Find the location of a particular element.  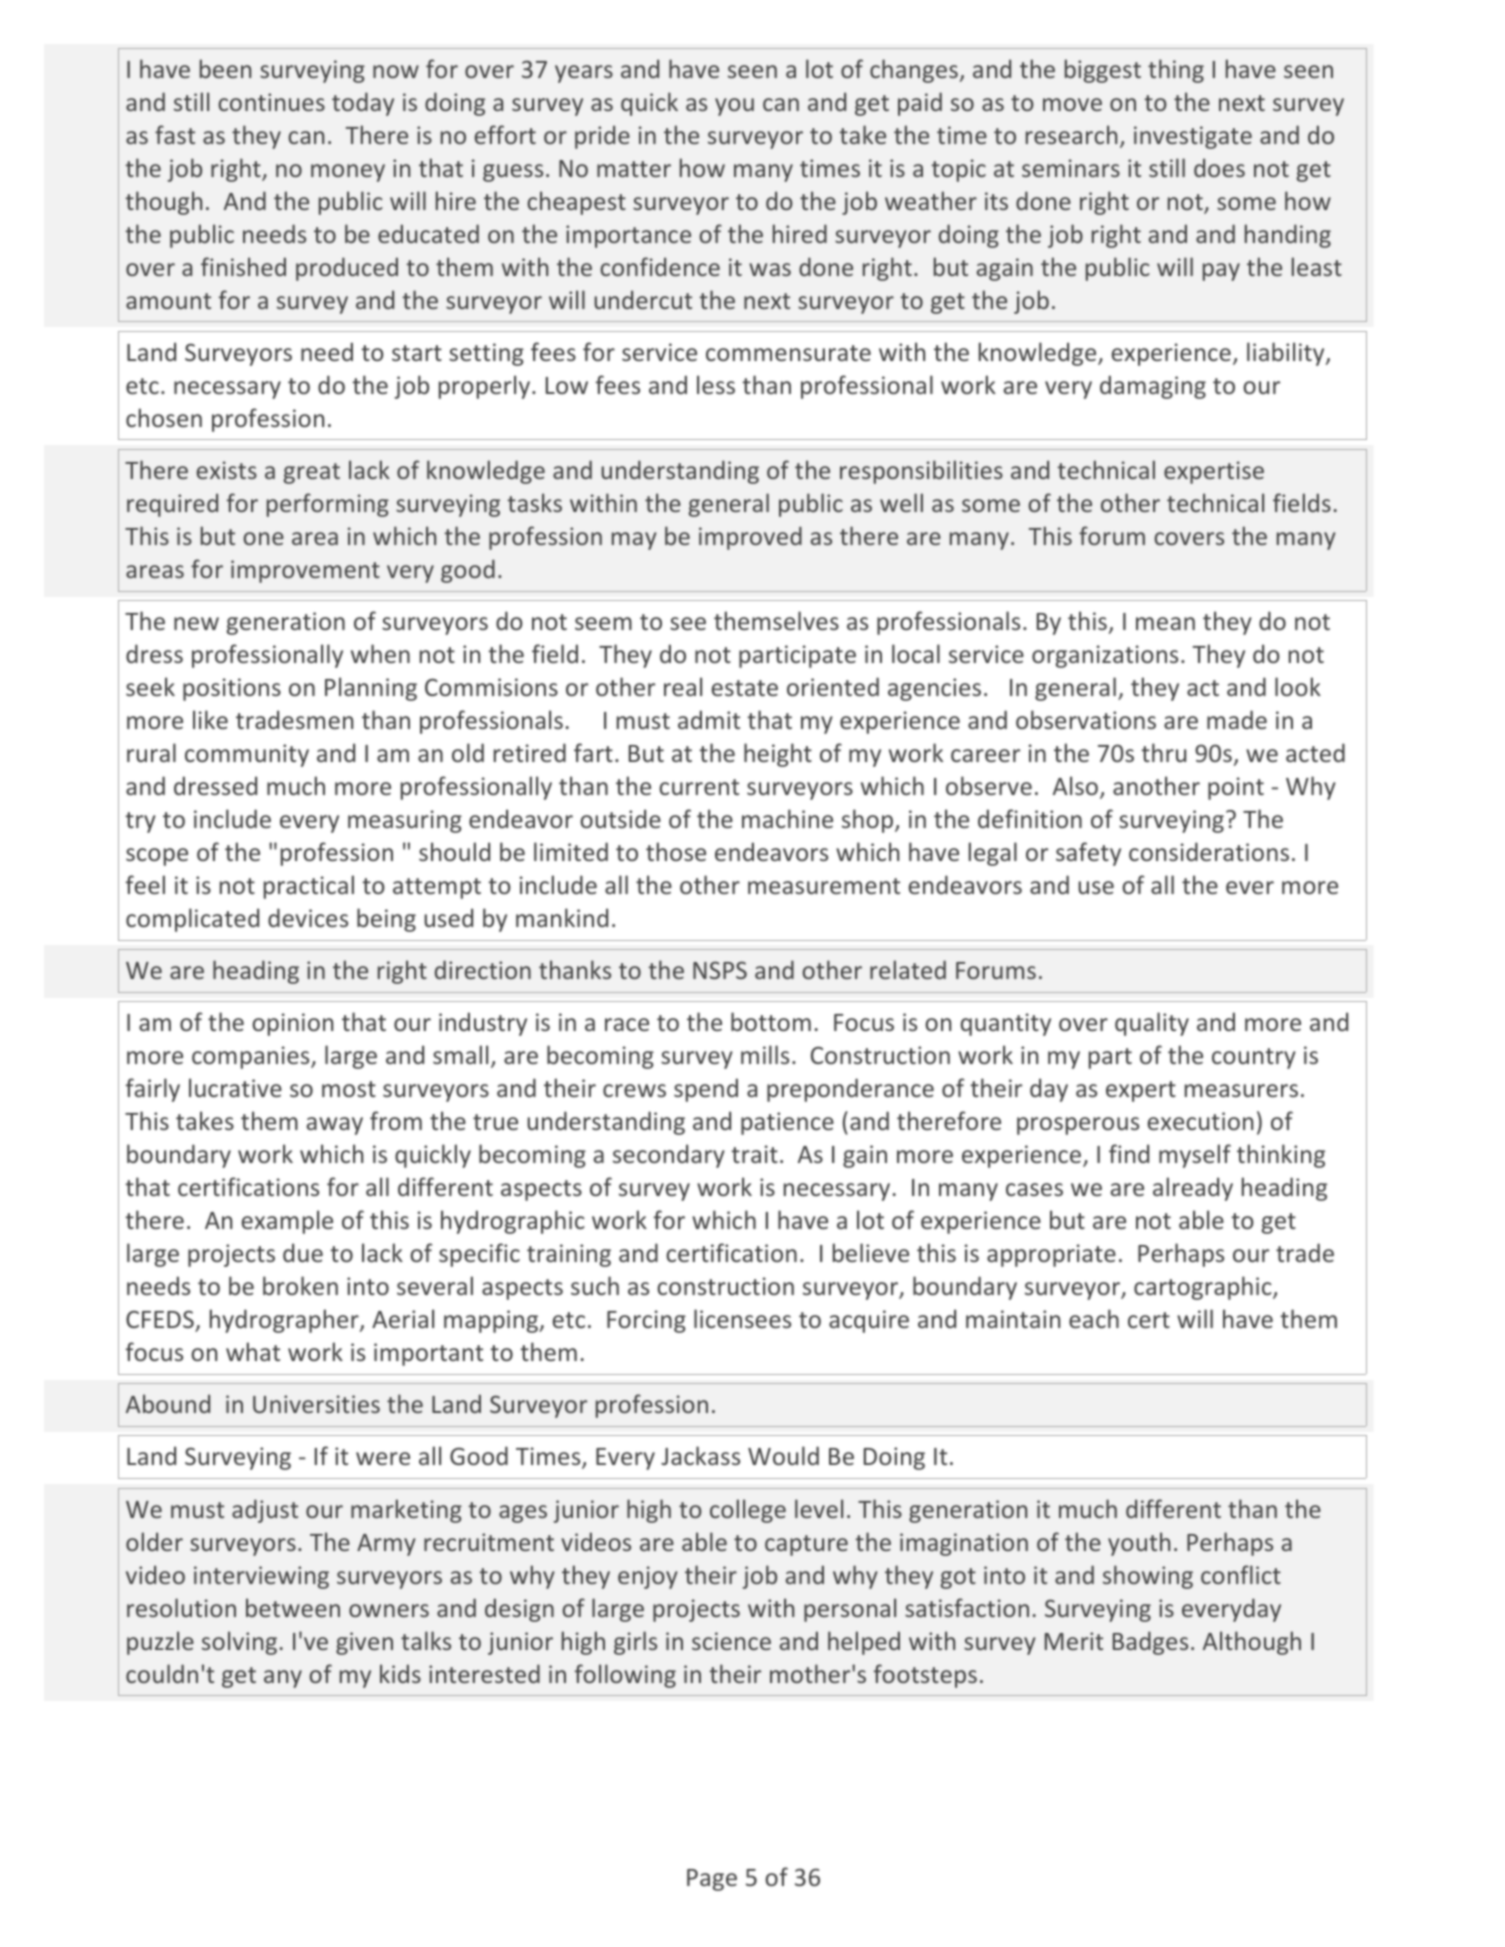

kids is located at coordinates (400, 1673).
